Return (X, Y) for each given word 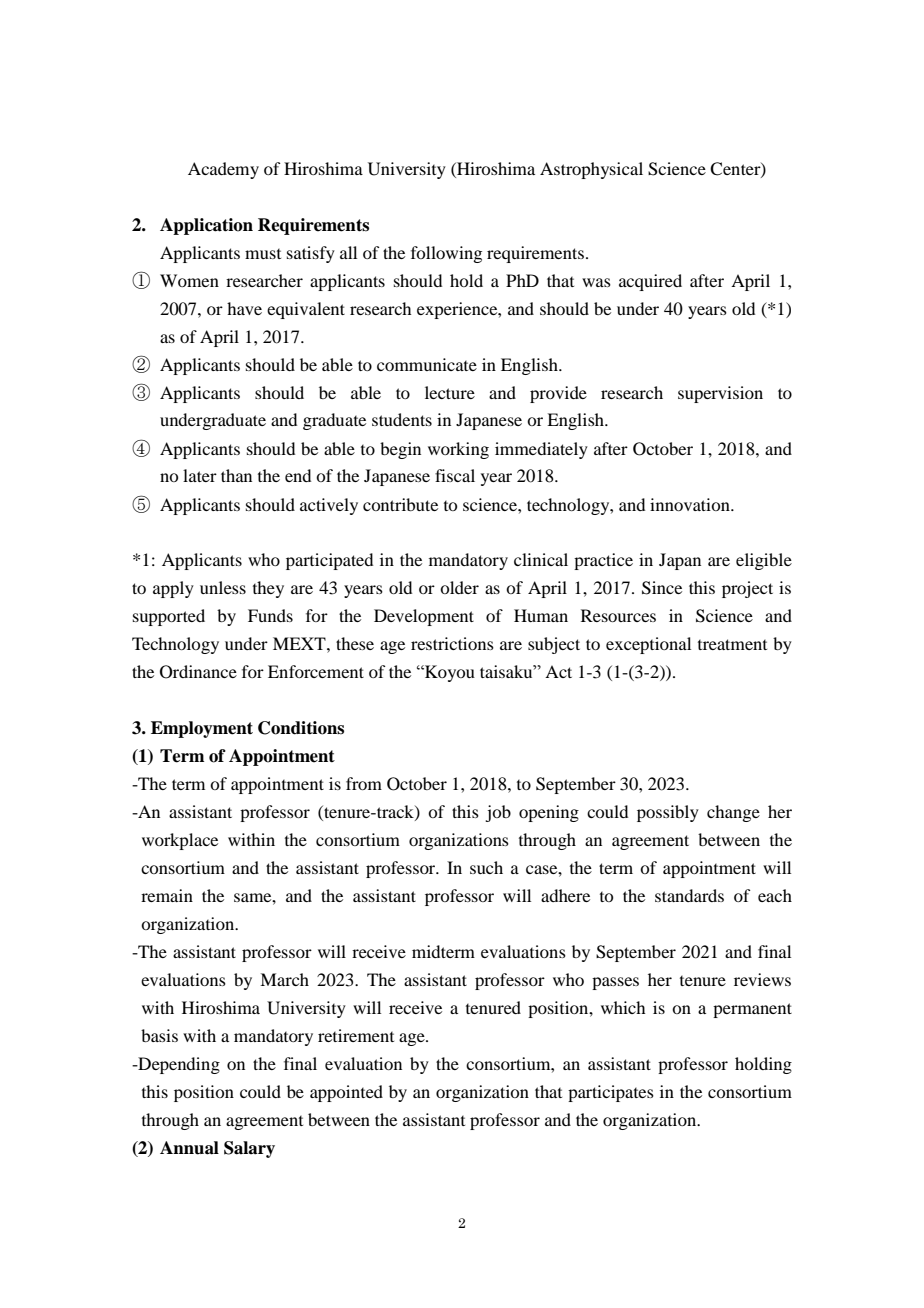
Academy (223, 170)
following (446, 254)
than (236, 475)
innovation (691, 504)
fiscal (455, 475)
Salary (249, 1149)
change (733, 813)
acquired (650, 282)
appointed (346, 1093)
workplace (180, 841)
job (498, 813)
